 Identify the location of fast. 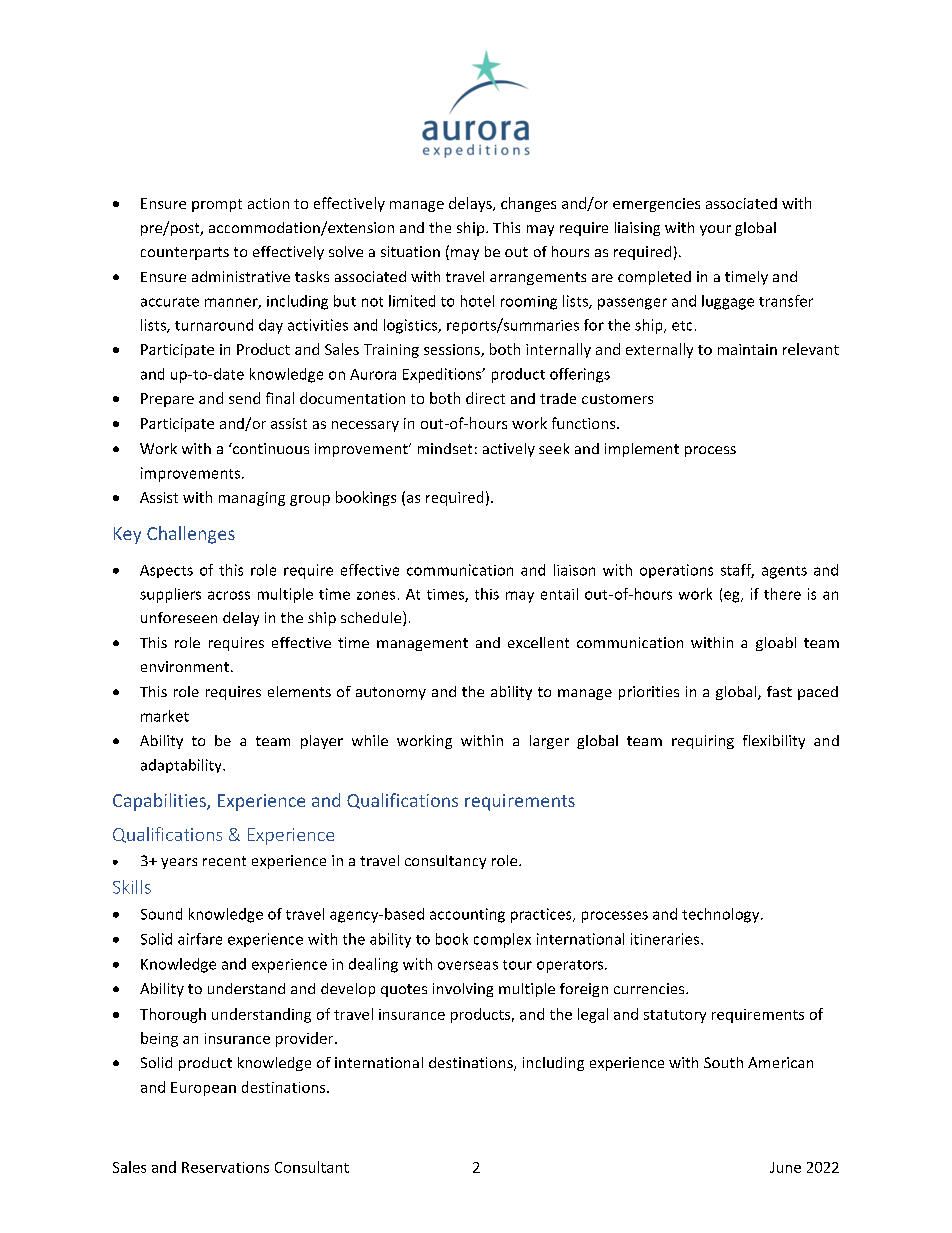
(779, 691).
